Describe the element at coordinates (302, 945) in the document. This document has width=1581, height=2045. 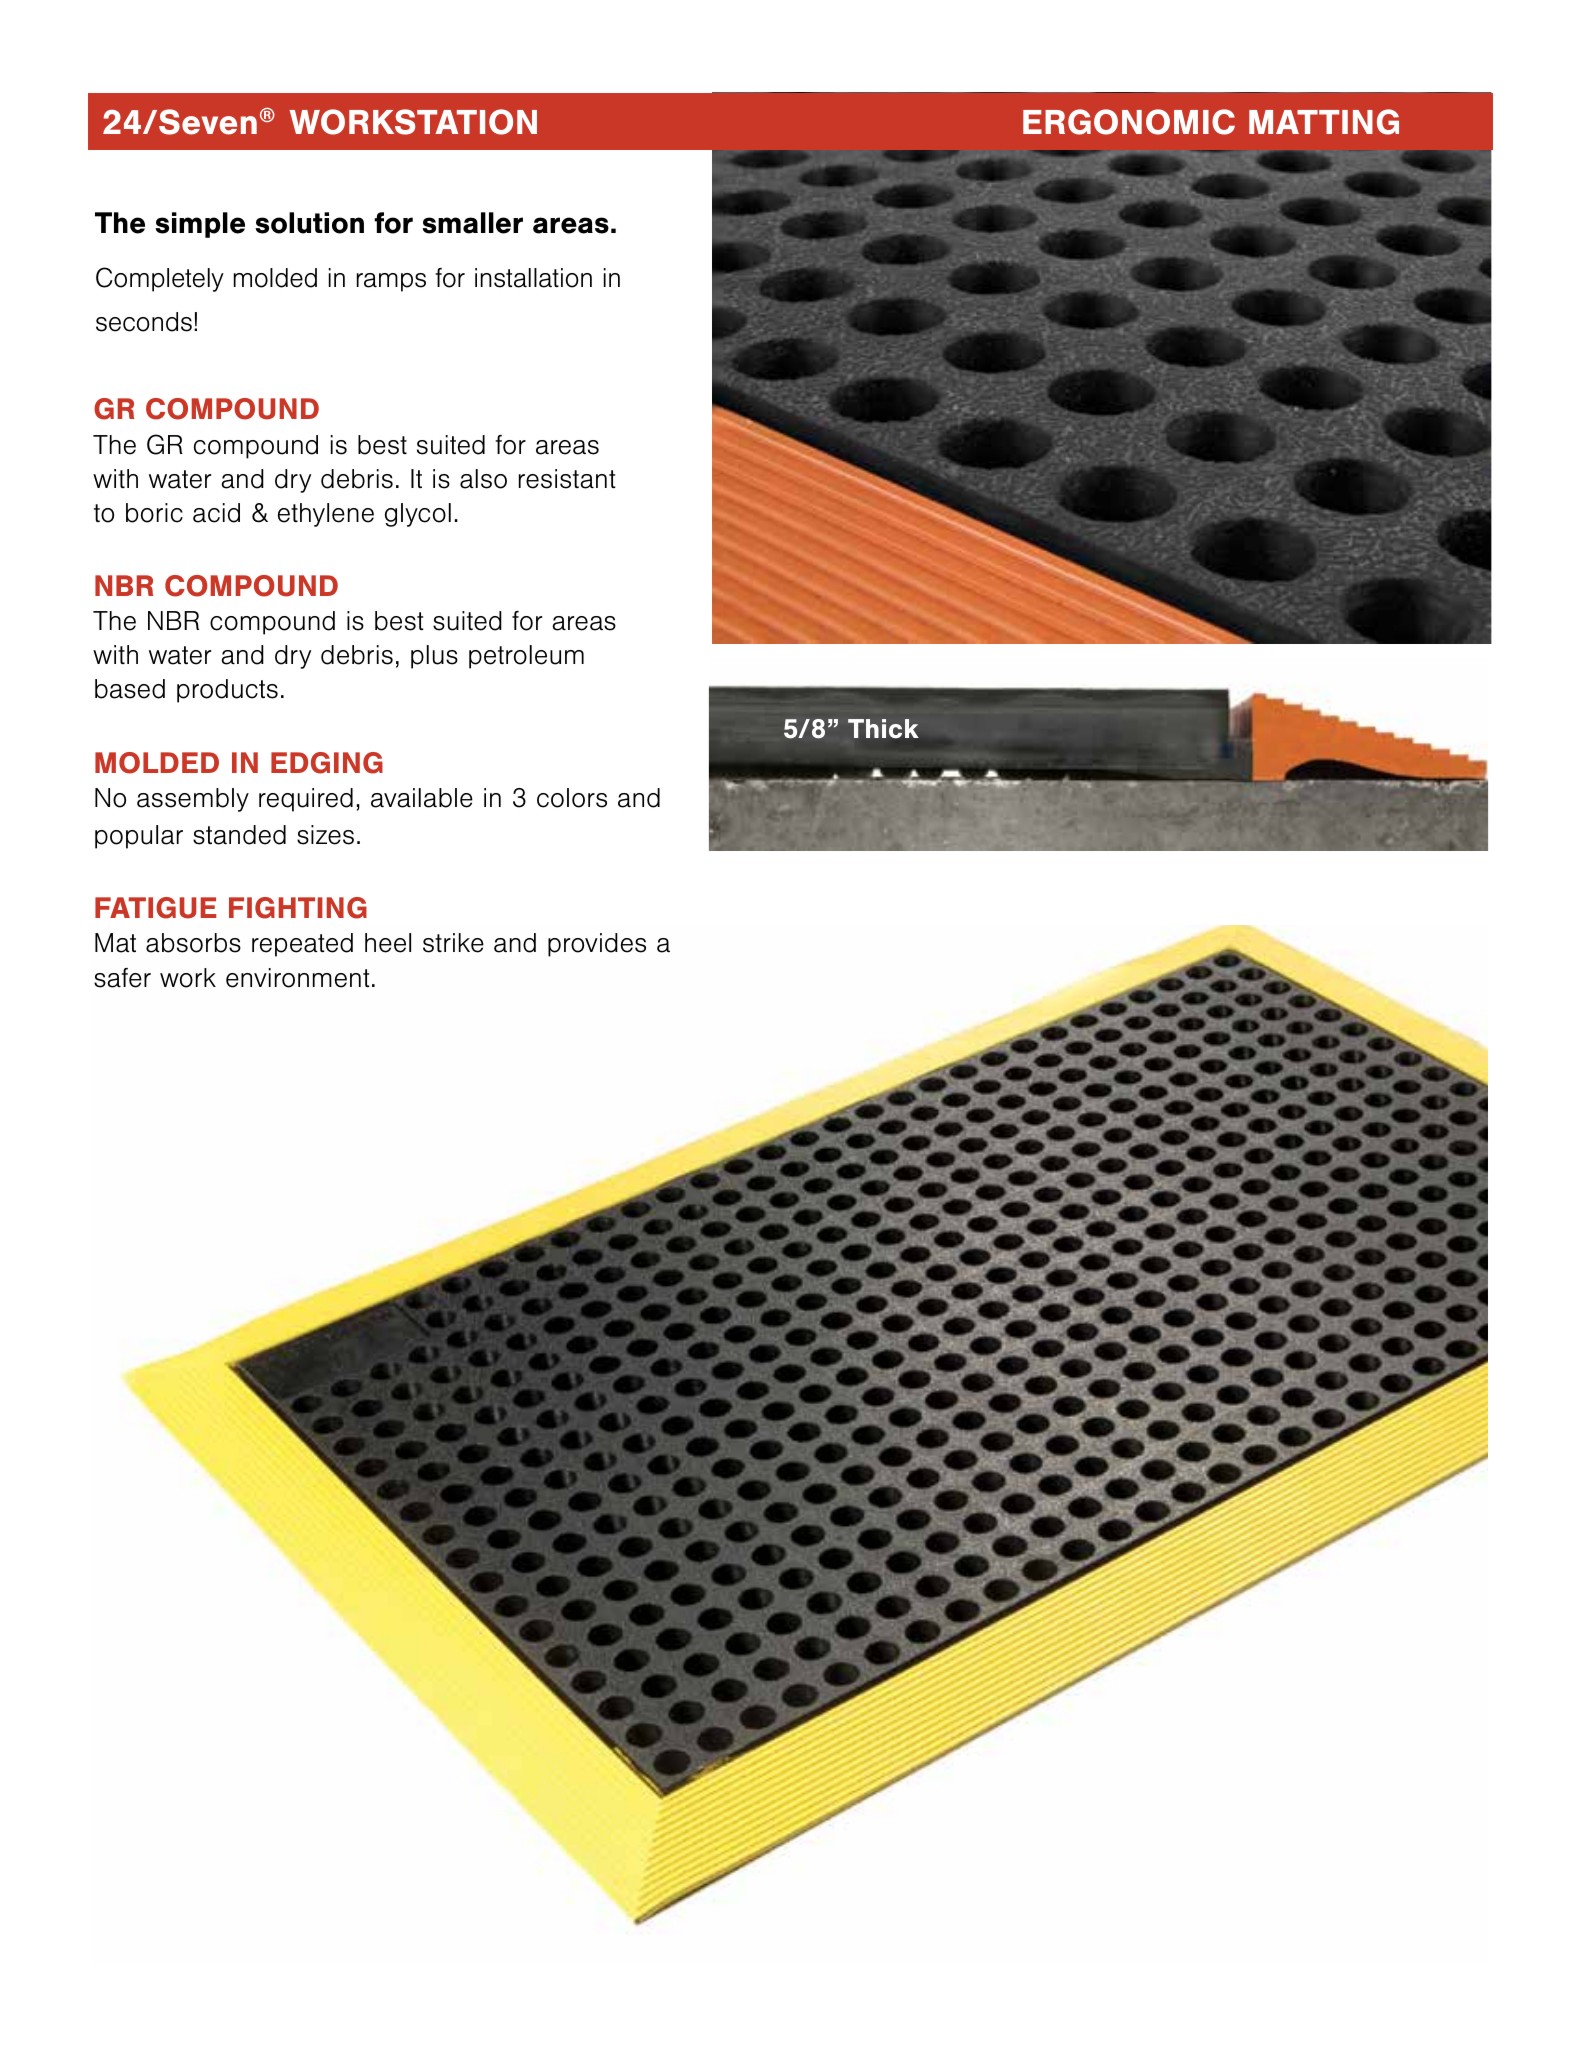
I see `repeated` at that location.
